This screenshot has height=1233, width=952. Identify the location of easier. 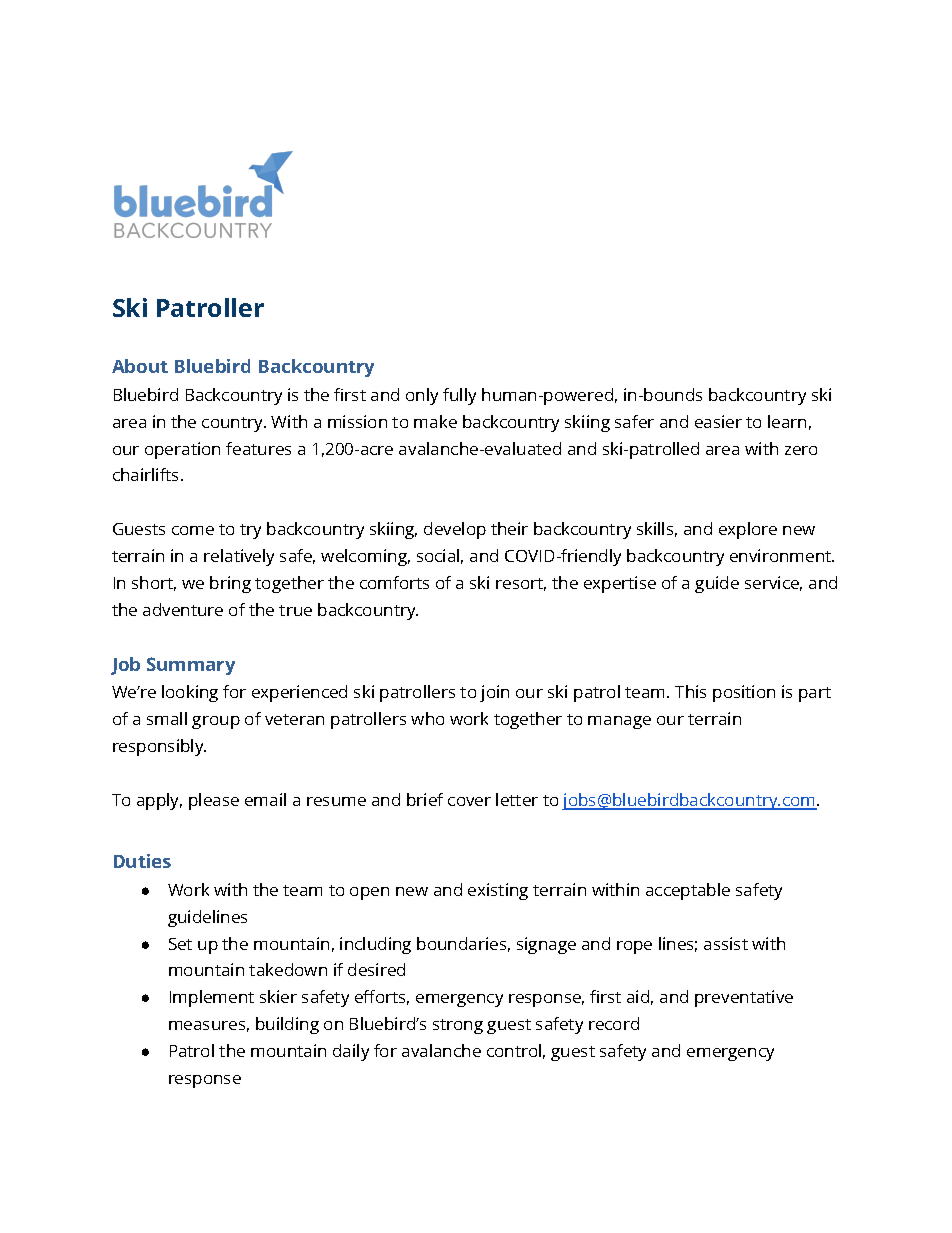
(718, 421).
